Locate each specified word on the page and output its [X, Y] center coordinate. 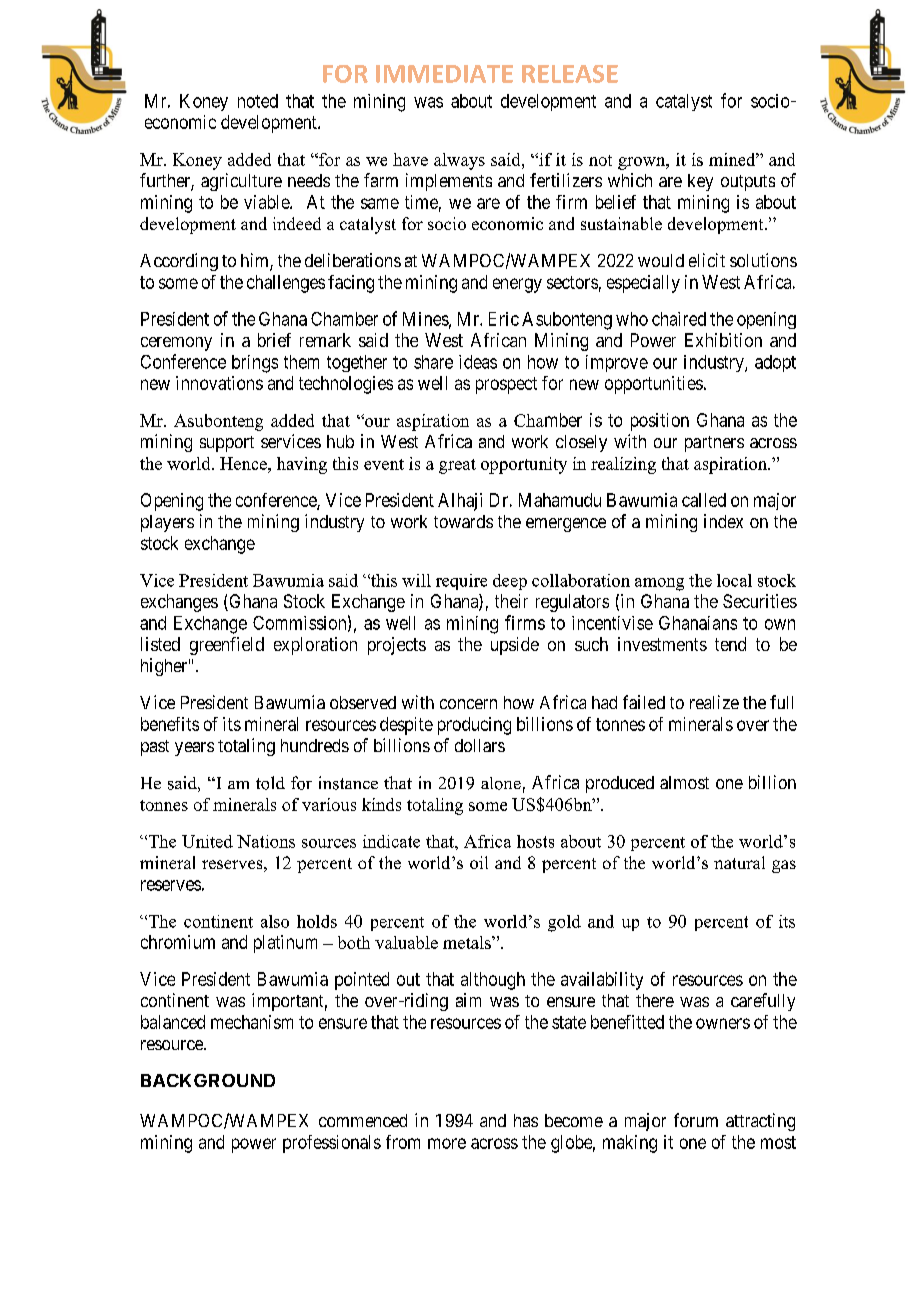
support [227, 444]
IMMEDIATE [444, 74]
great [457, 466]
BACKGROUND [208, 1080]
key [700, 182]
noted [258, 101]
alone [501, 783]
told [270, 783]
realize [714, 702]
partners [714, 444]
